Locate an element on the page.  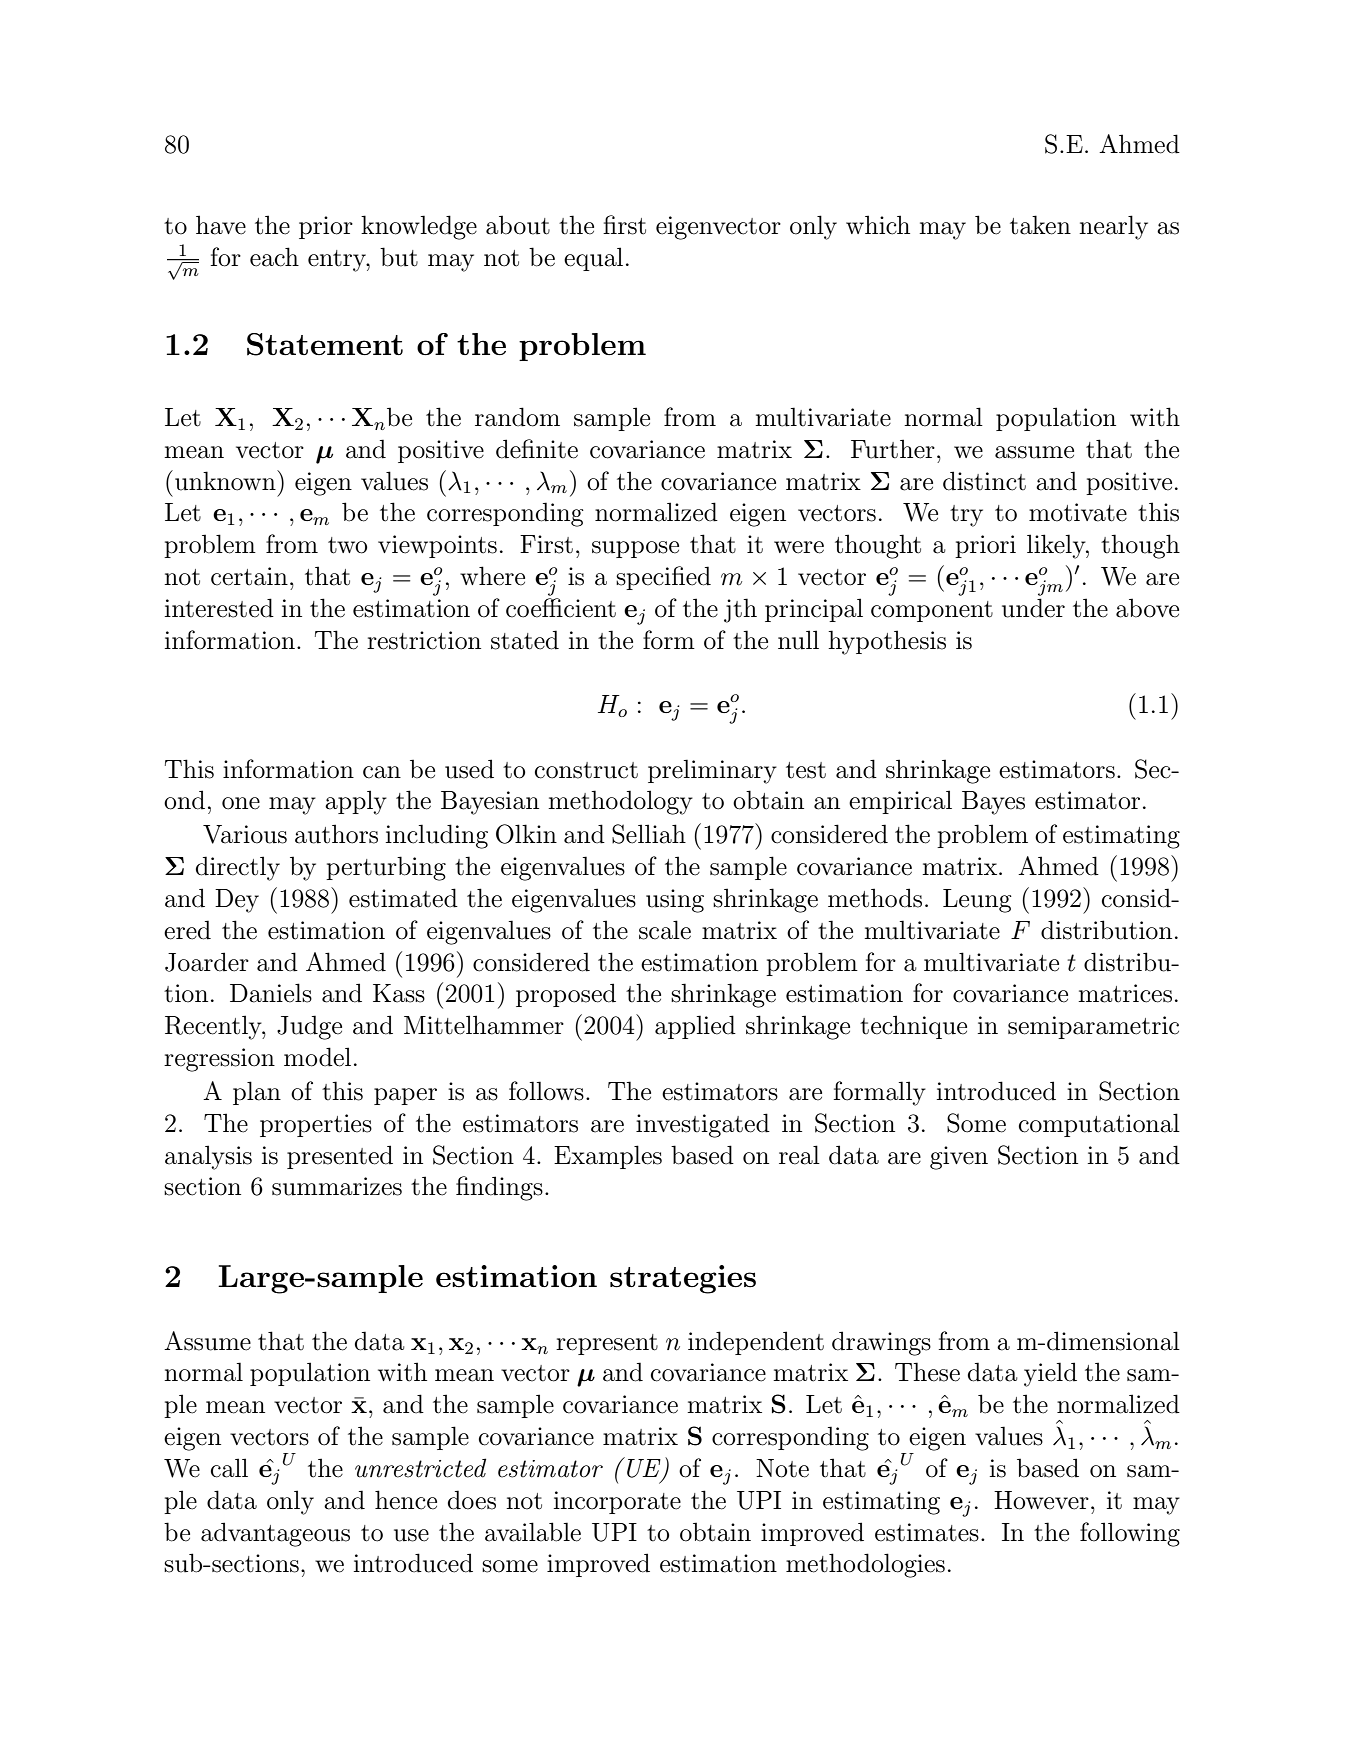
under is located at coordinates (1033, 608).
